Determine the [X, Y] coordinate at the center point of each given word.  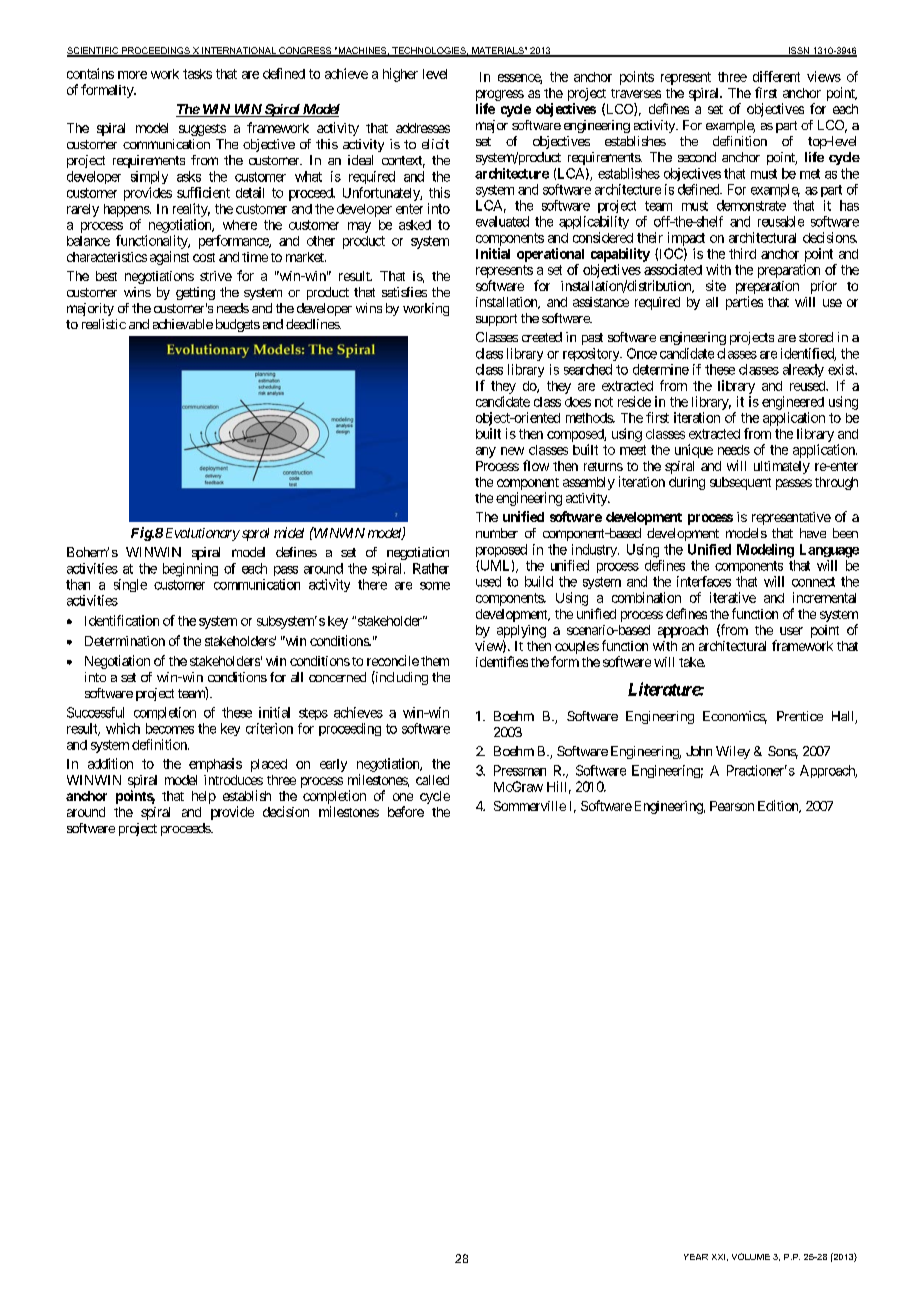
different [776, 76]
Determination [125, 641]
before [406, 811]
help [204, 797]
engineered [793, 403]
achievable [183, 324]
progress [500, 95]
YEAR [696, 1257]
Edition [779, 806]
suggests [202, 130]
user [791, 631]
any [486, 452]
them [435, 661]
